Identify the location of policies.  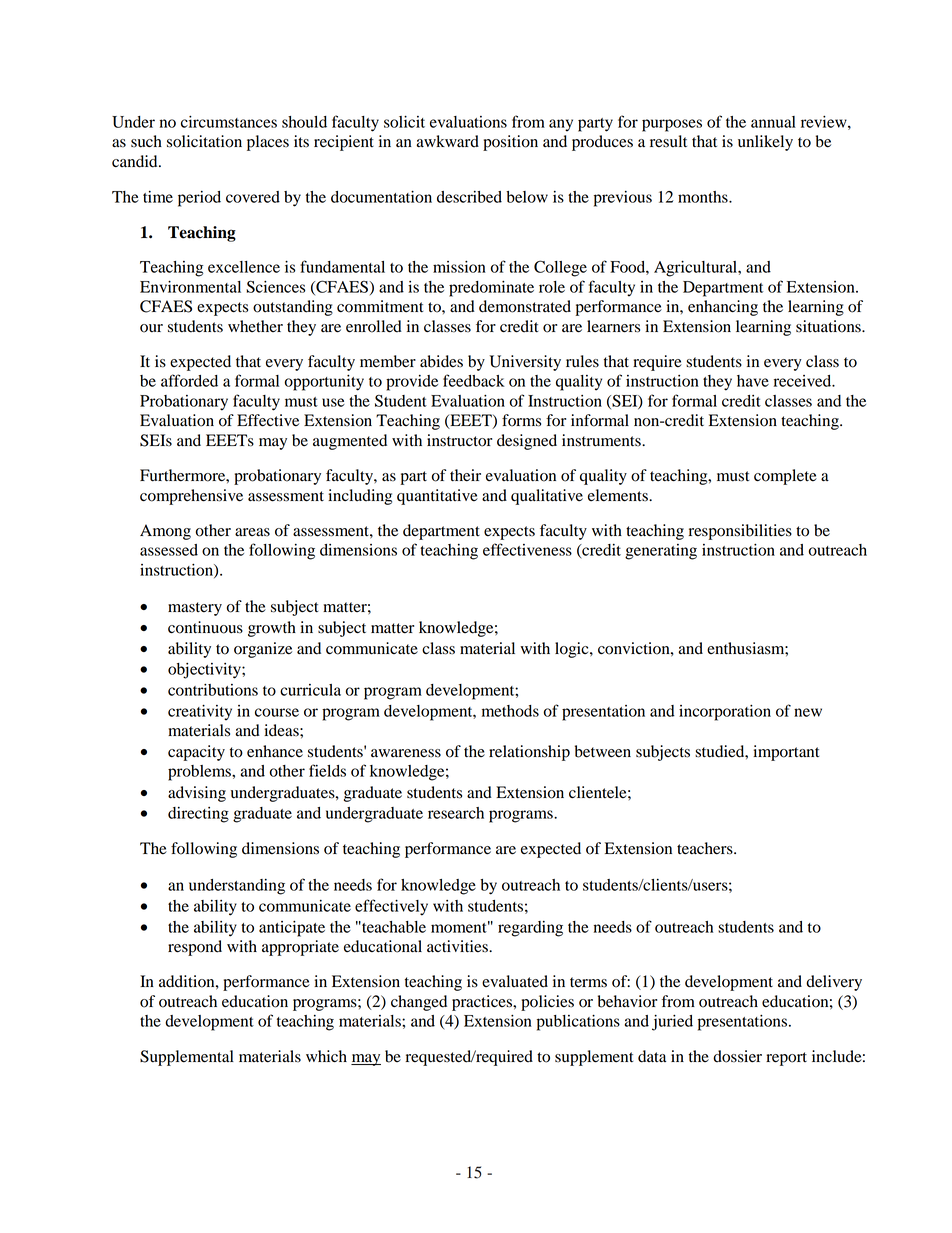
(547, 1003).
